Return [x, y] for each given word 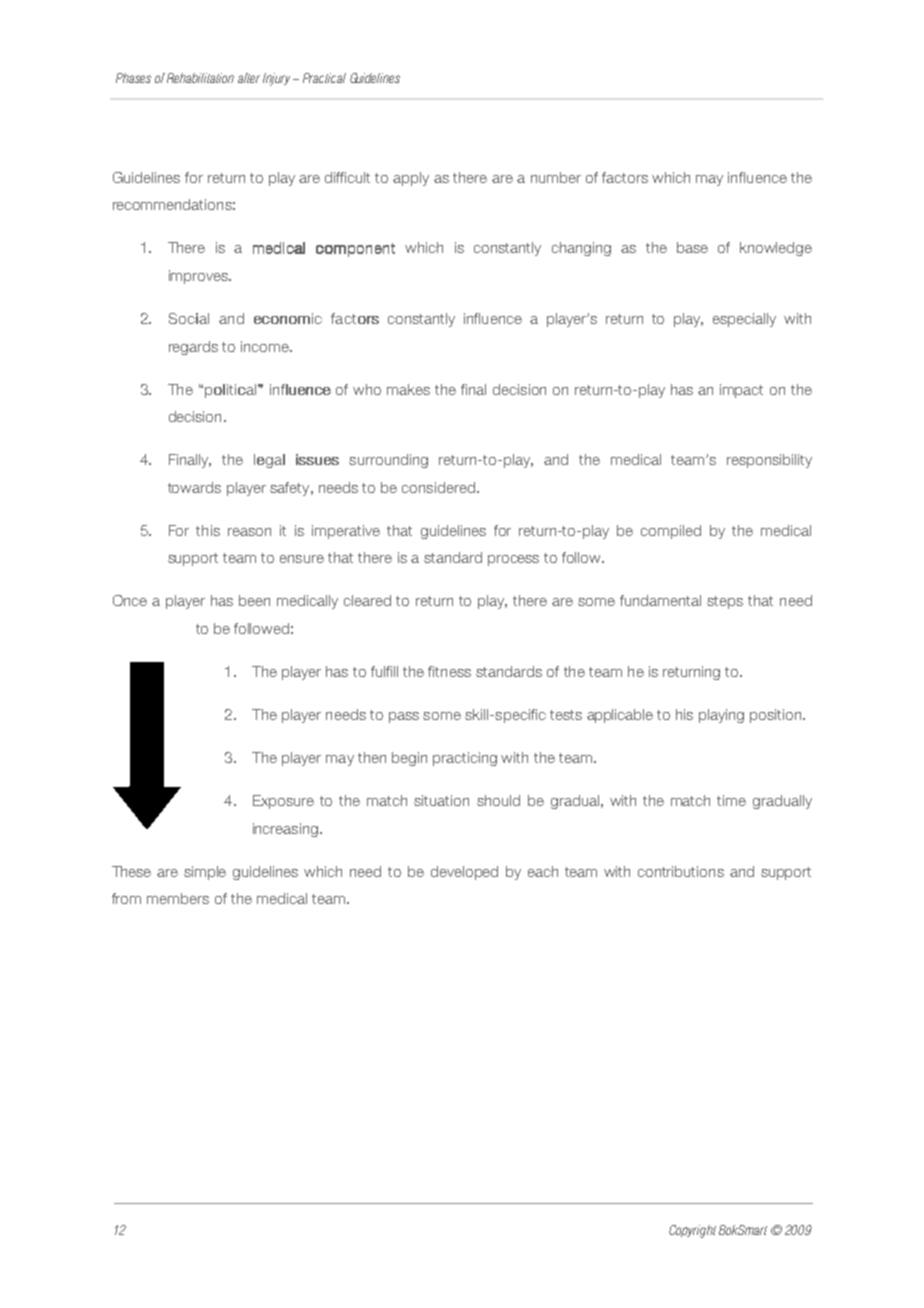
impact [741, 391]
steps [725, 602]
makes [408, 389]
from [126, 898]
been [254, 600]
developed [464, 873]
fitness [449, 671]
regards [193, 348]
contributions [681, 871]
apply [411, 179]
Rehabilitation [200, 78]
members [178, 898]
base [692, 247]
